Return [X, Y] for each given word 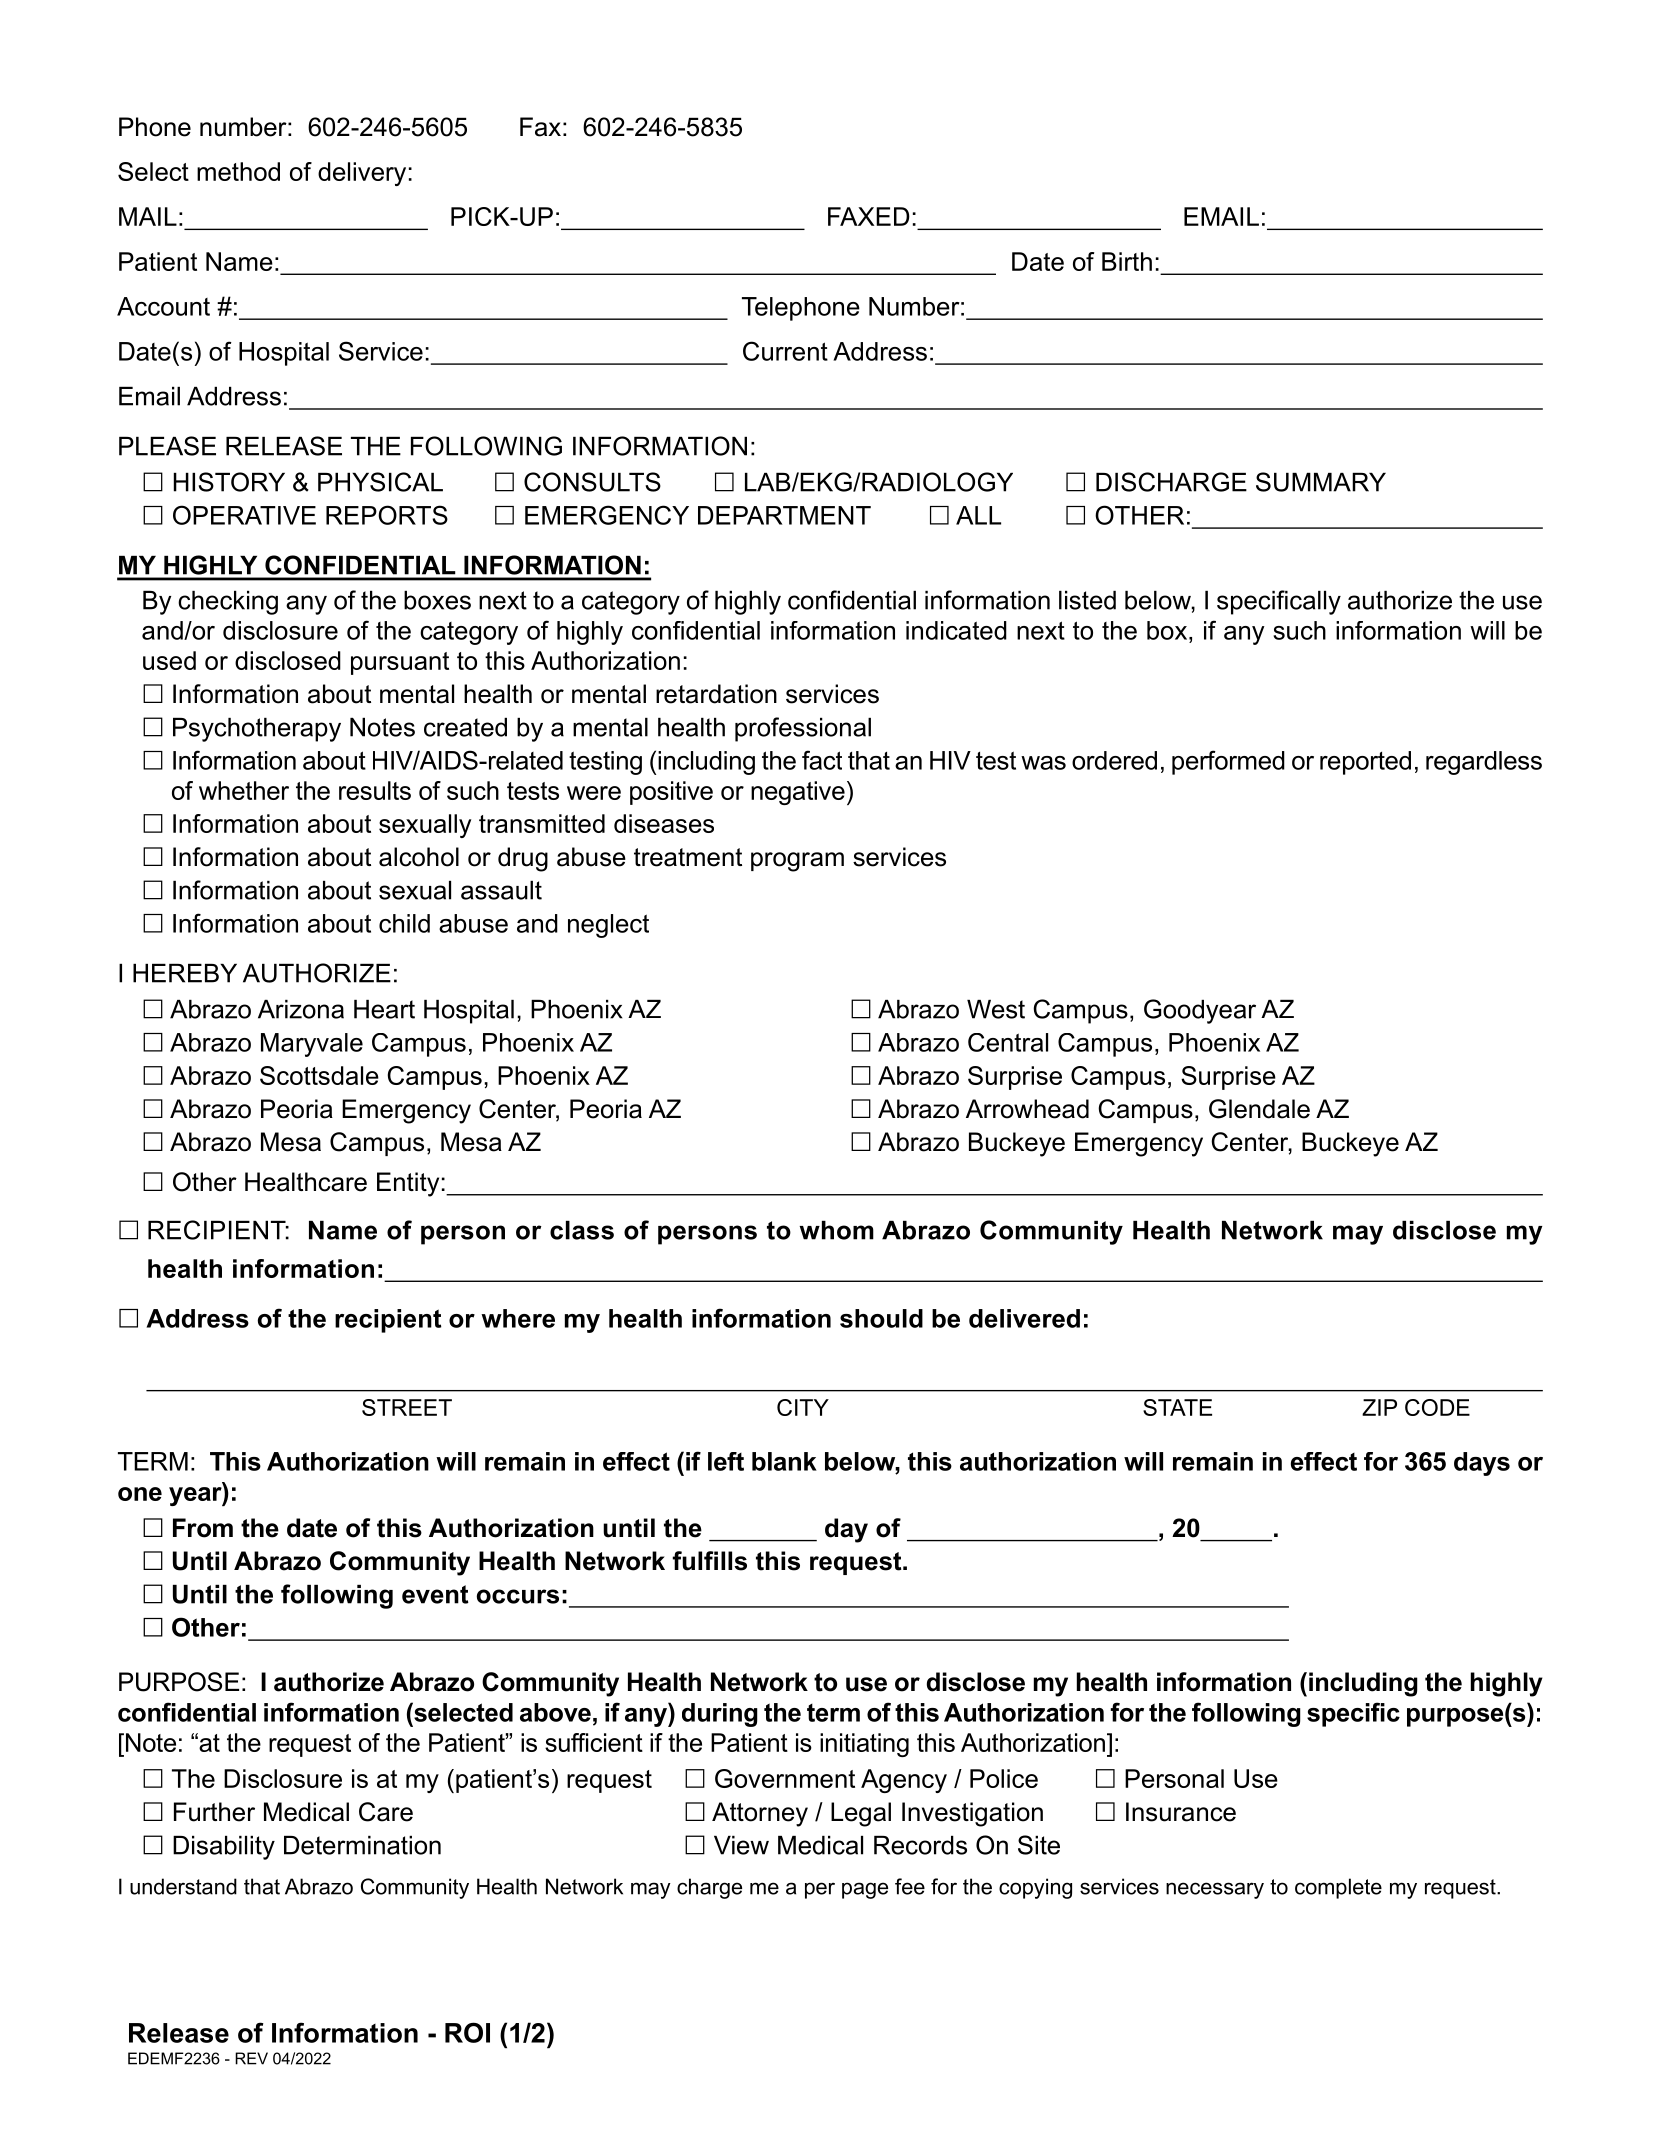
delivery [362, 174]
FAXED [869, 216]
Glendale [1259, 1109]
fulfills [709, 1561]
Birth [1127, 261]
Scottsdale [319, 1075]
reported [1365, 763]
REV [251, 2058]
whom [836, 1230]
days [1482, 1464]
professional [803, 729]
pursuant [400, 663]
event [435, 1594]
